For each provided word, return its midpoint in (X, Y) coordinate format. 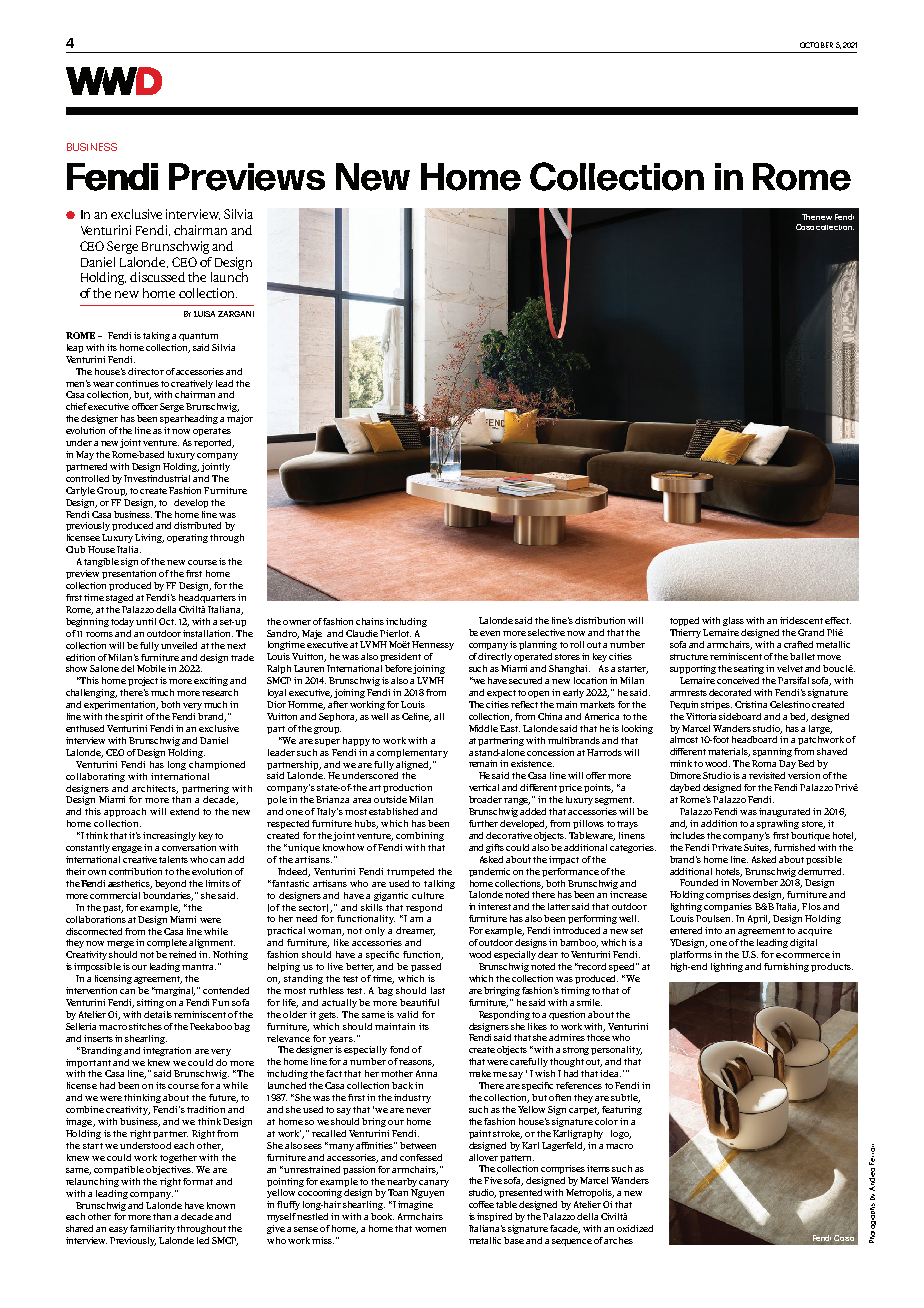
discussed (157, 277)
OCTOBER (816, 45)
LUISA (204, 314)
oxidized (635, 1228)
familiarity (152, 1229)
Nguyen (427, 1193)
